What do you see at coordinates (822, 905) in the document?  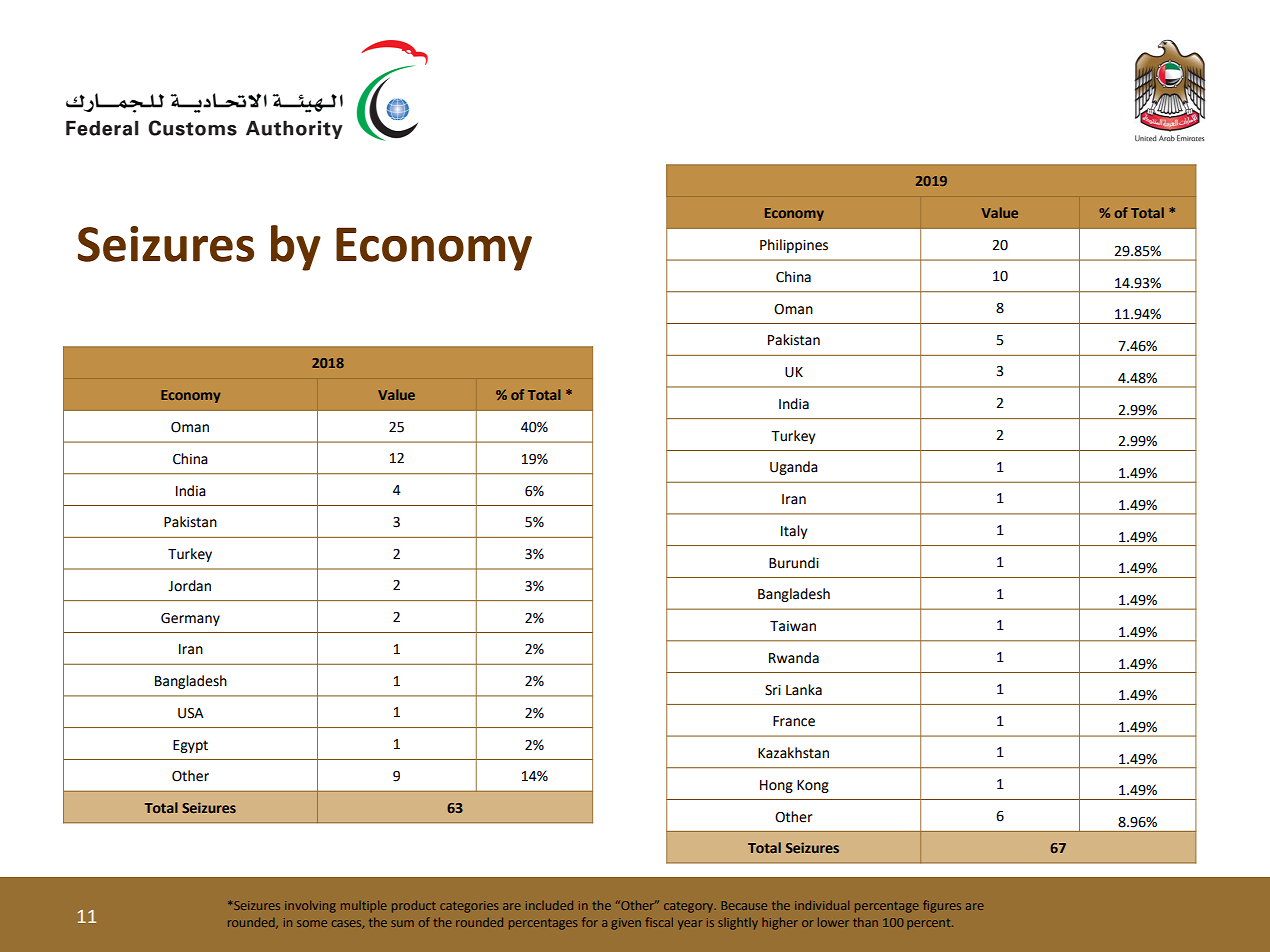 I see `individual` at bounding box center [822, 905].
